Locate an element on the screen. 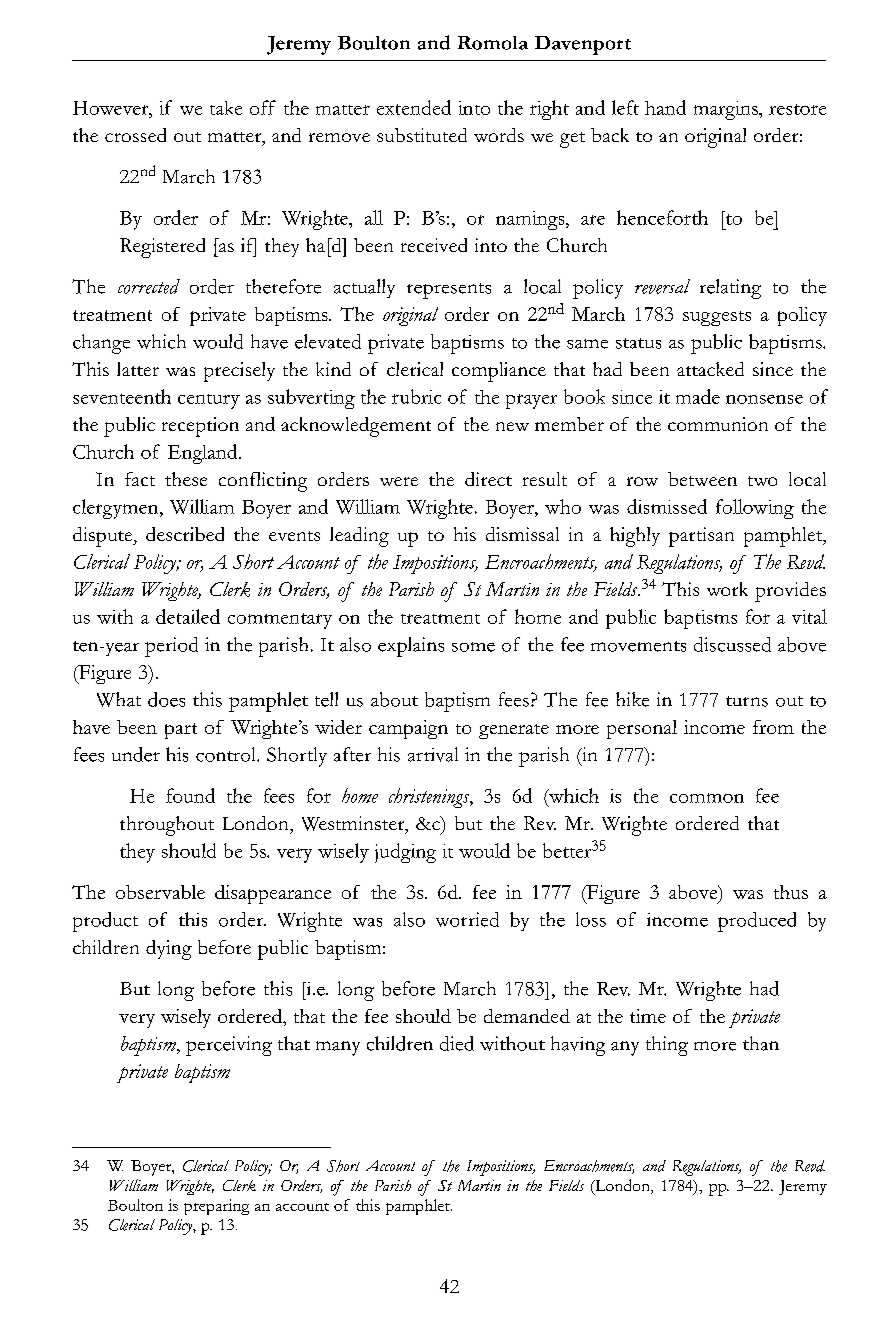  compliance is located at coordinates (499, 372).
